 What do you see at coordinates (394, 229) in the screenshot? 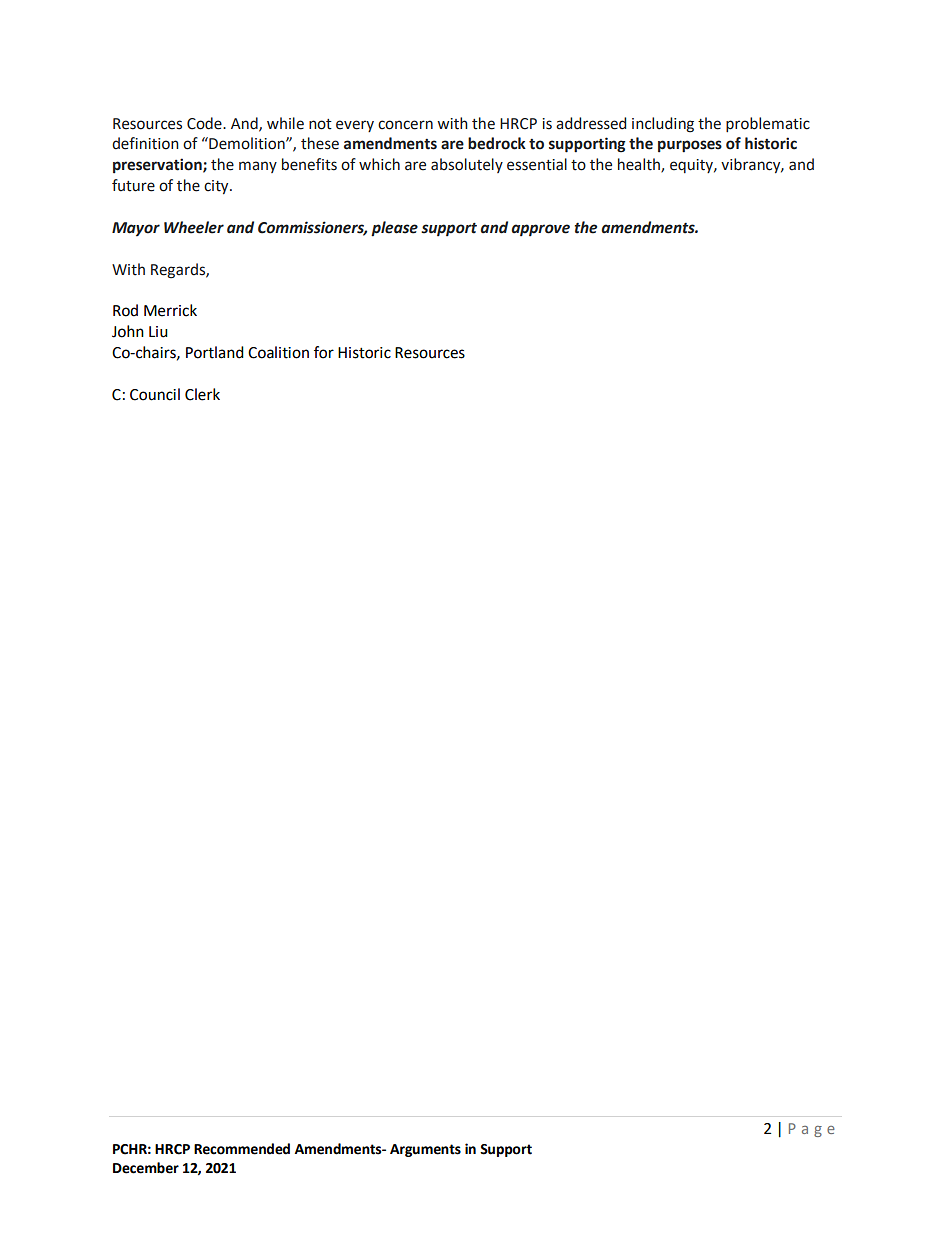
I see `please` at bounding box center [394, 229].
